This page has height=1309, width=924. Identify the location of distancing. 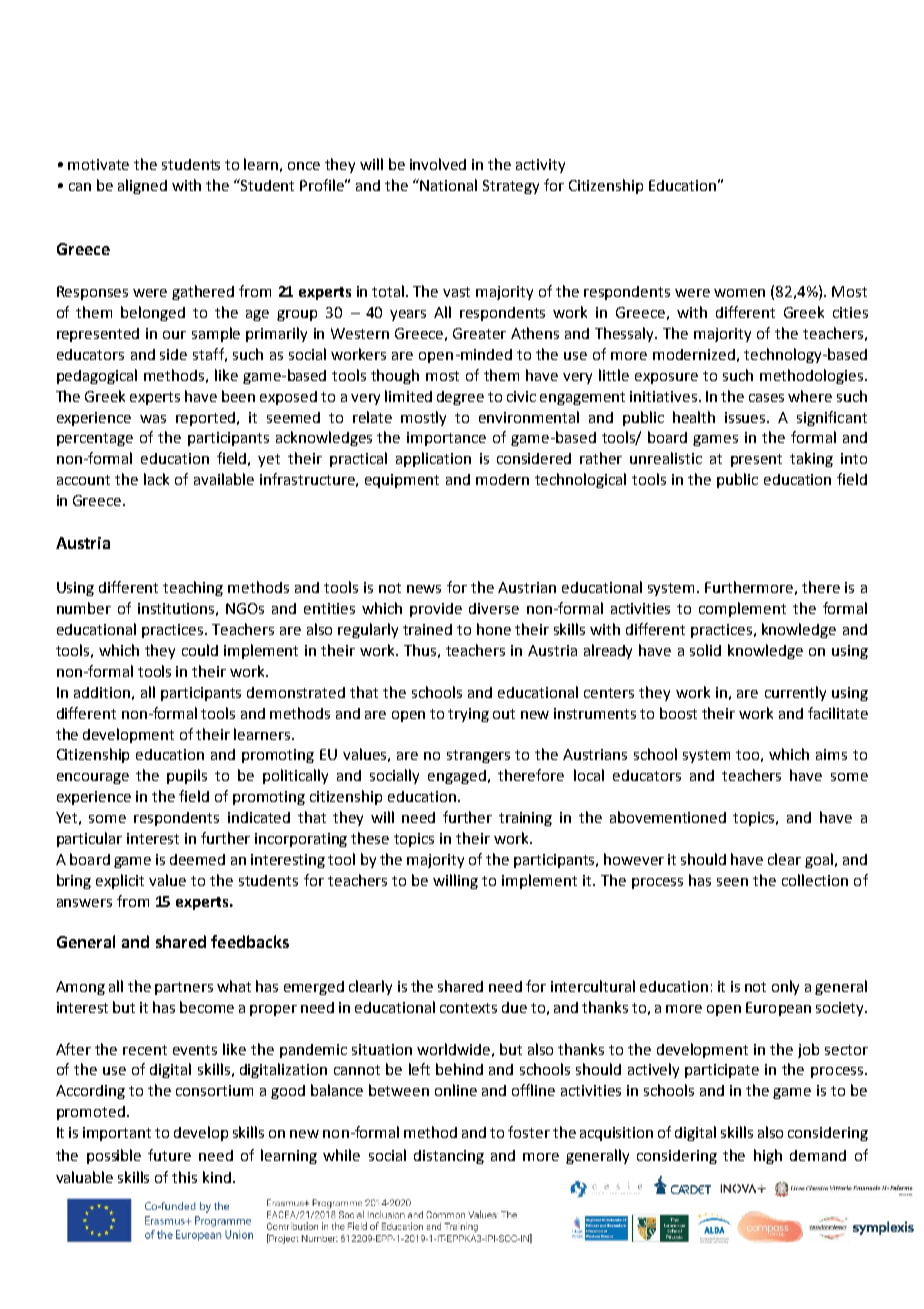
(449, 1157).
